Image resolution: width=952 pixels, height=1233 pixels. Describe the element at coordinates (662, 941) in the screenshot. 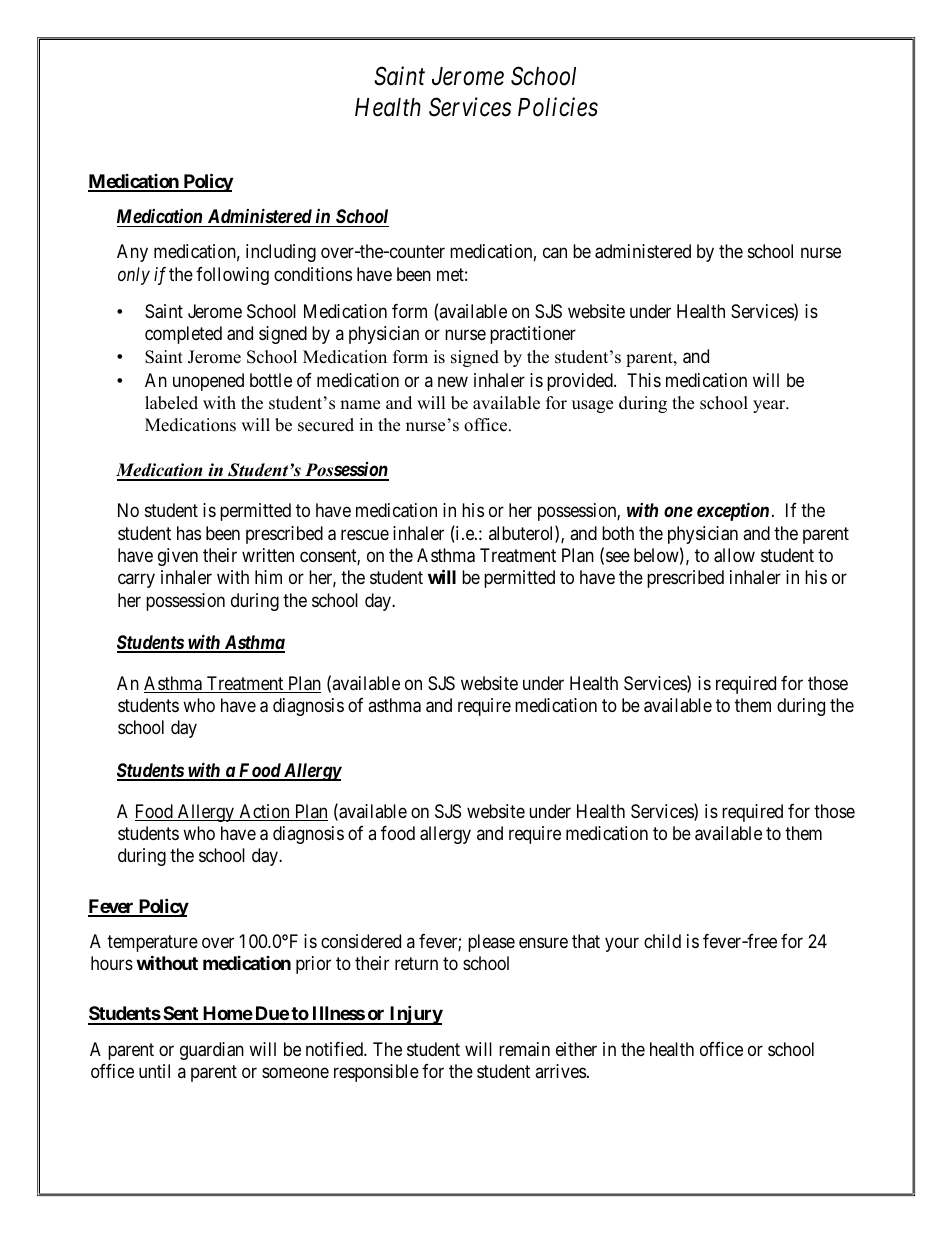

I see `child` at that location.
